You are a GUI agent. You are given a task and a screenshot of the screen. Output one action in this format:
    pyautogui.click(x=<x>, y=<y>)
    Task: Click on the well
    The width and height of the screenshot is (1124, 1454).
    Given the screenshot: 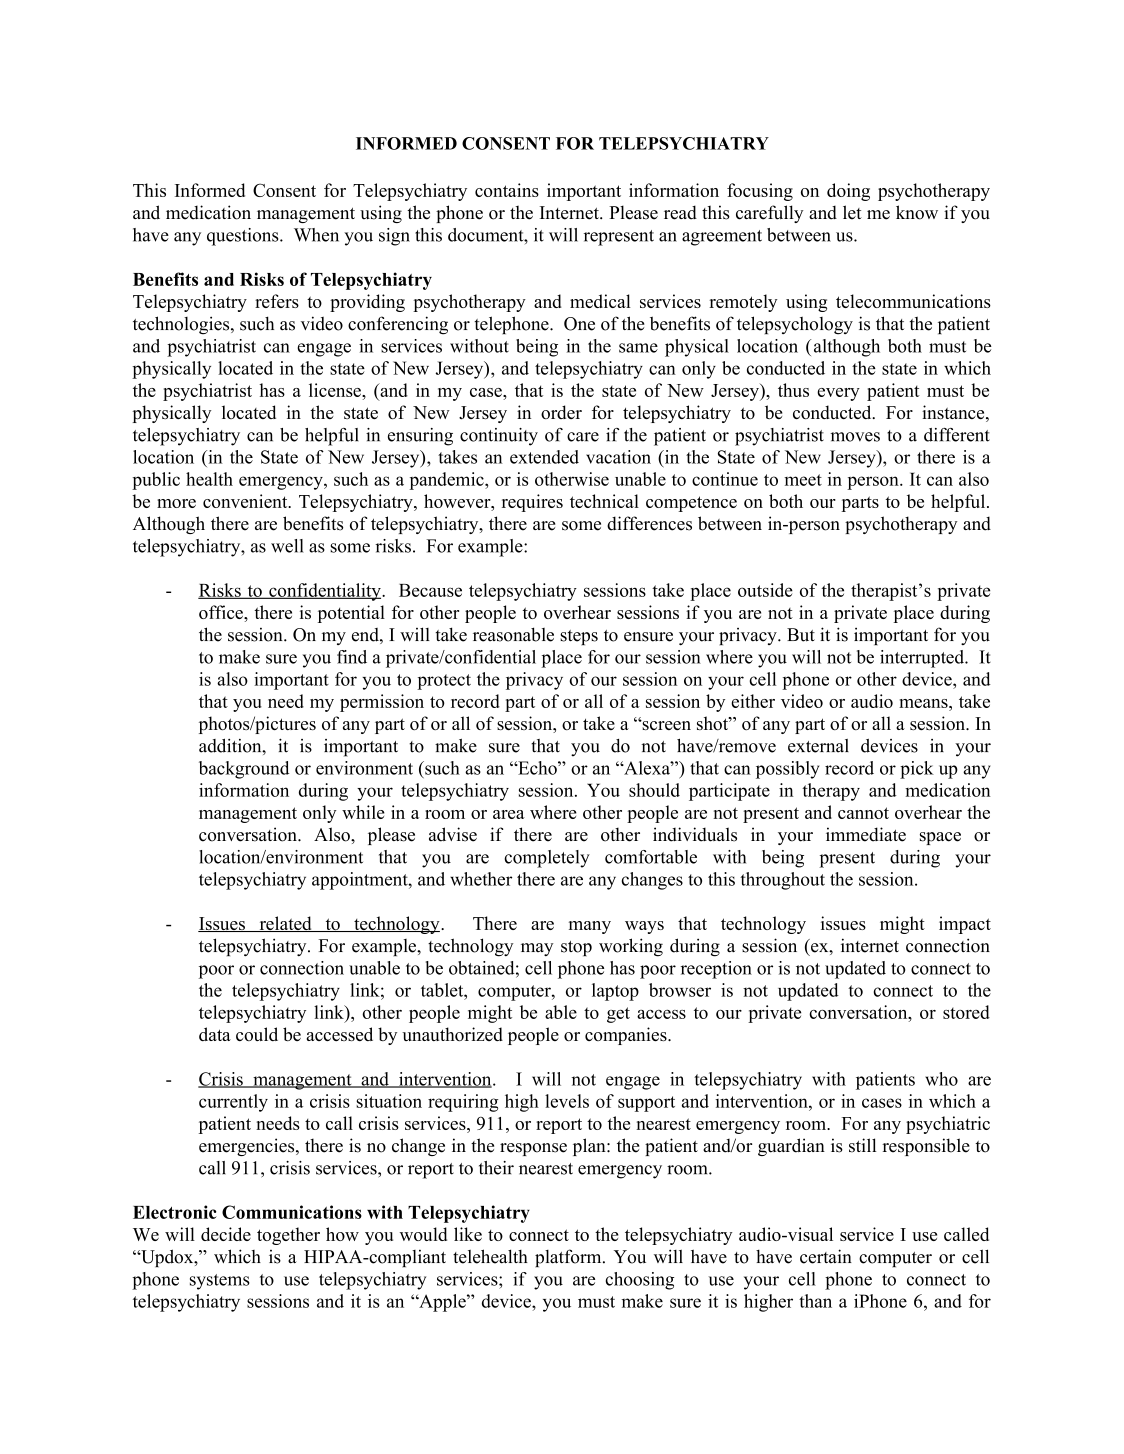 What is the action you would take?
    pyautogui.click(x=287, y=546)
